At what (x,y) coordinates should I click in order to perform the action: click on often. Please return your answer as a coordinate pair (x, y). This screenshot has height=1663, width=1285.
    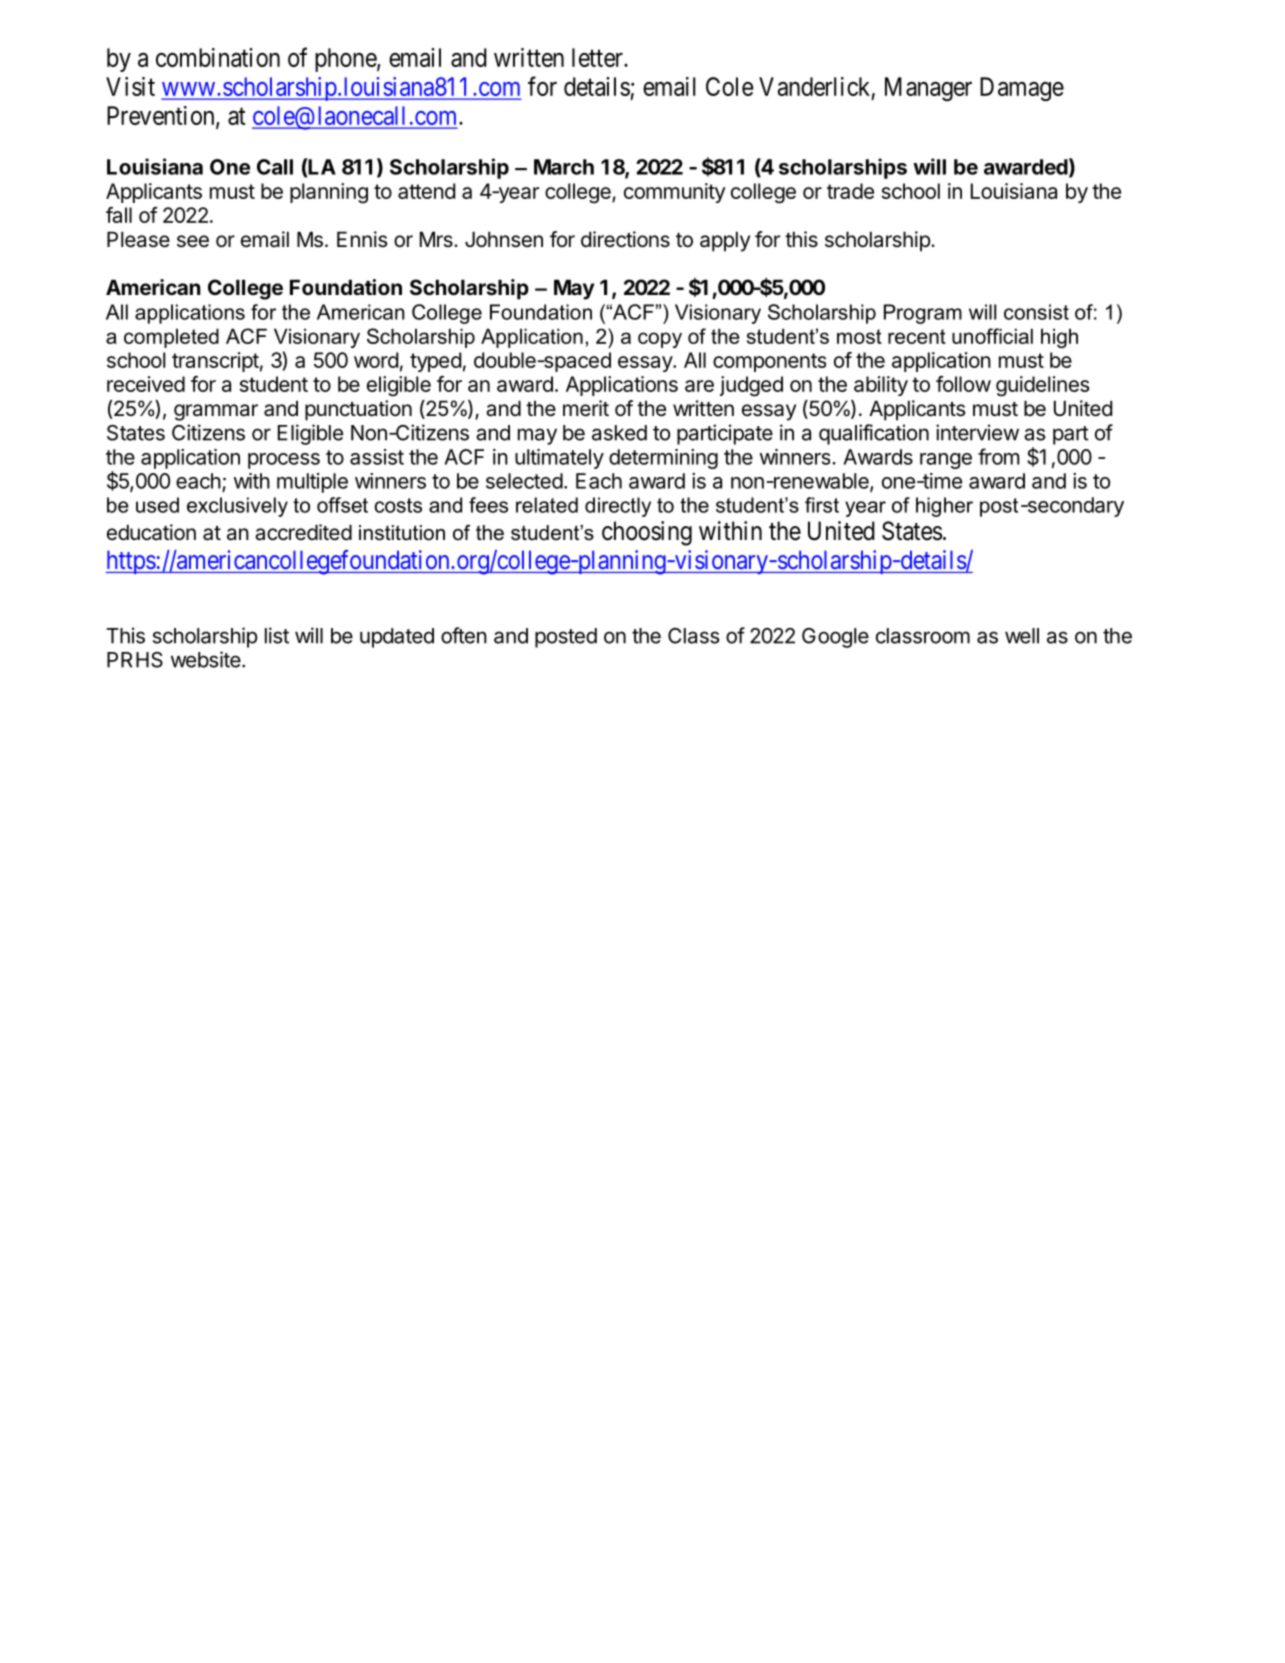
    Looking at the image, I should click on (464, 635).
